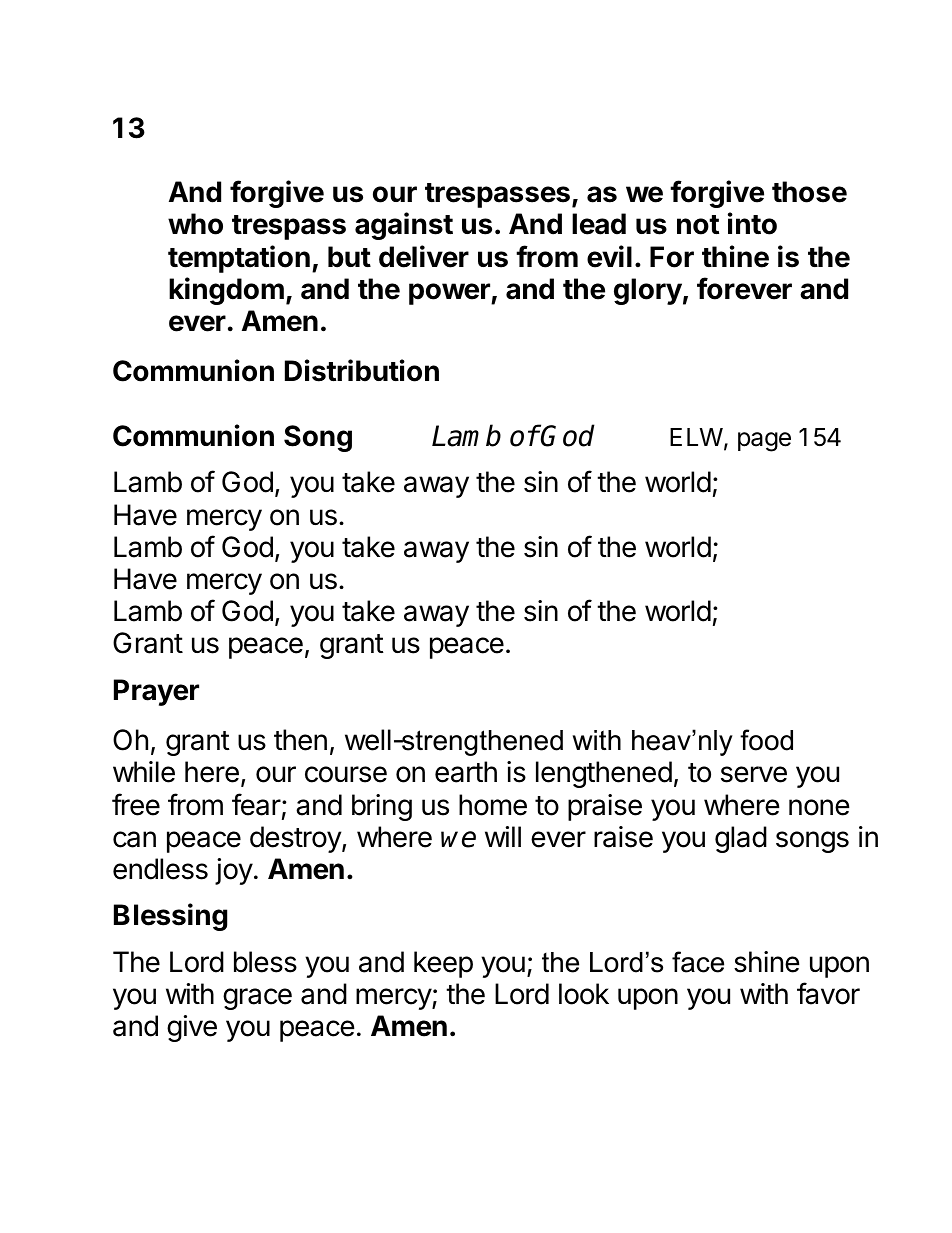 The width and height of the screenshot is (952, 1233). What do you see at coordinates (362, 370) in the screenshot?
I see `Distribution` at bounding box center [362, 370].
